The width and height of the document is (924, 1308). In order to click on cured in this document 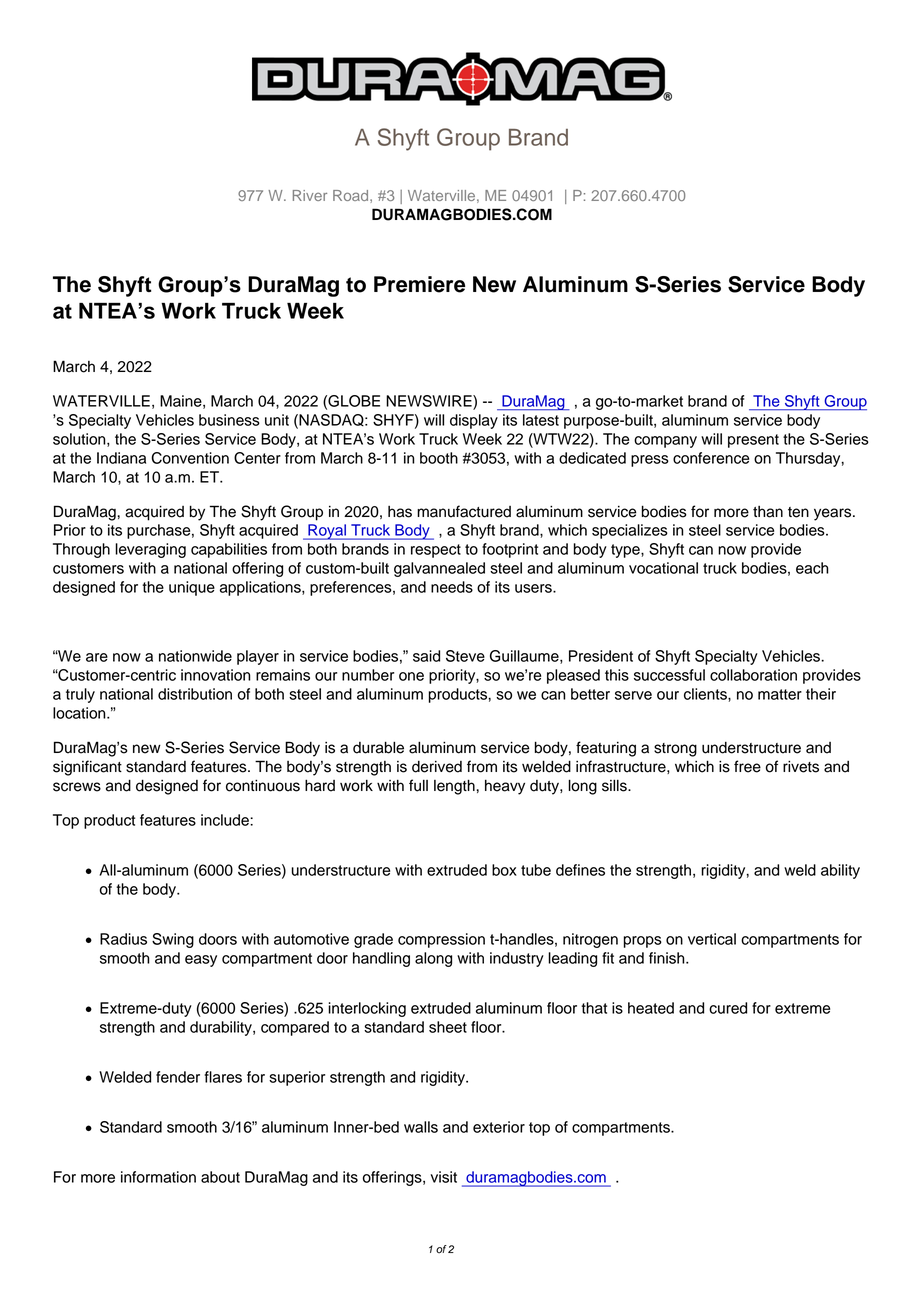, I will do `click(728, 1008)`.
